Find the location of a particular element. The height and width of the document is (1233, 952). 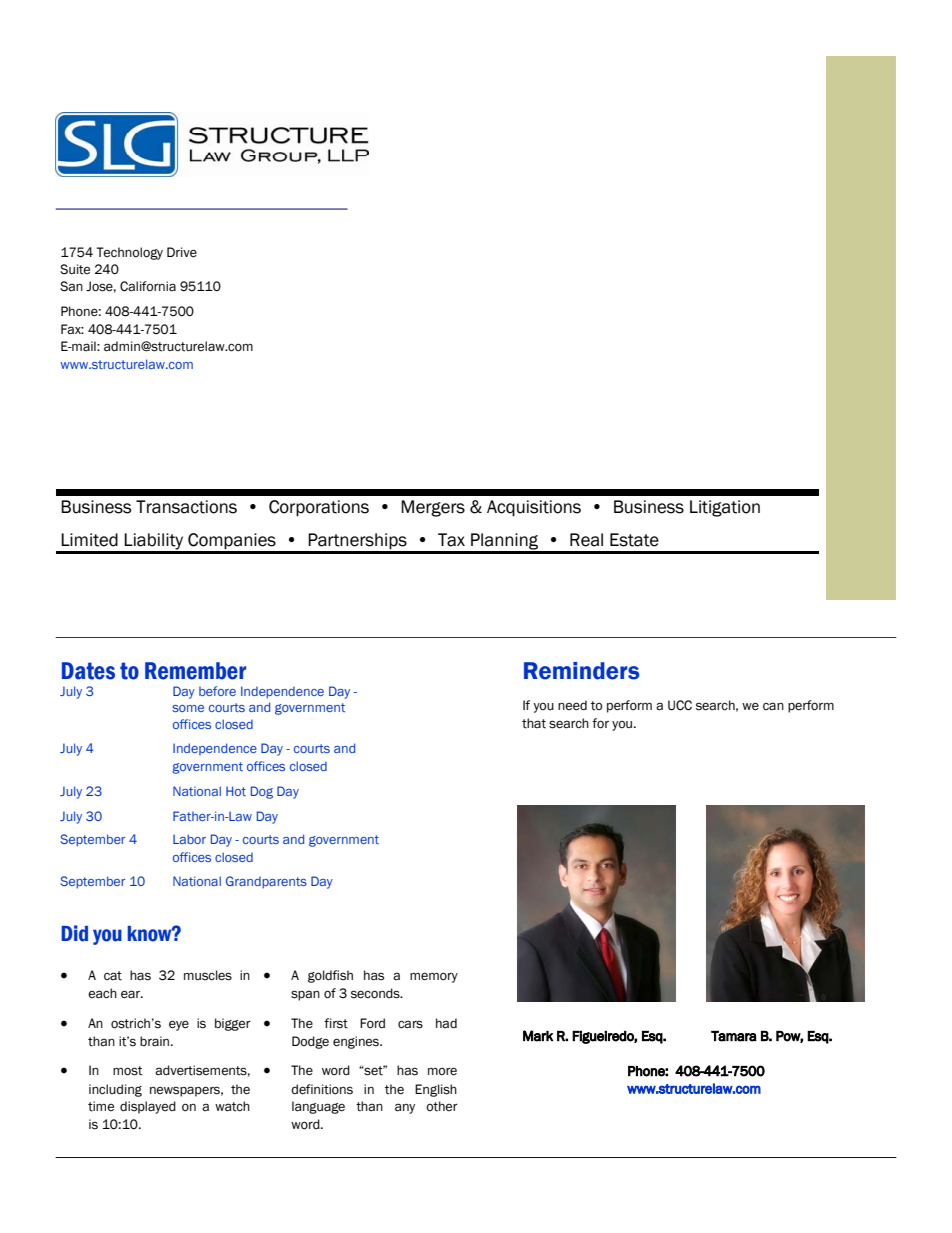

UCC is located at coordinates (680, 705).
